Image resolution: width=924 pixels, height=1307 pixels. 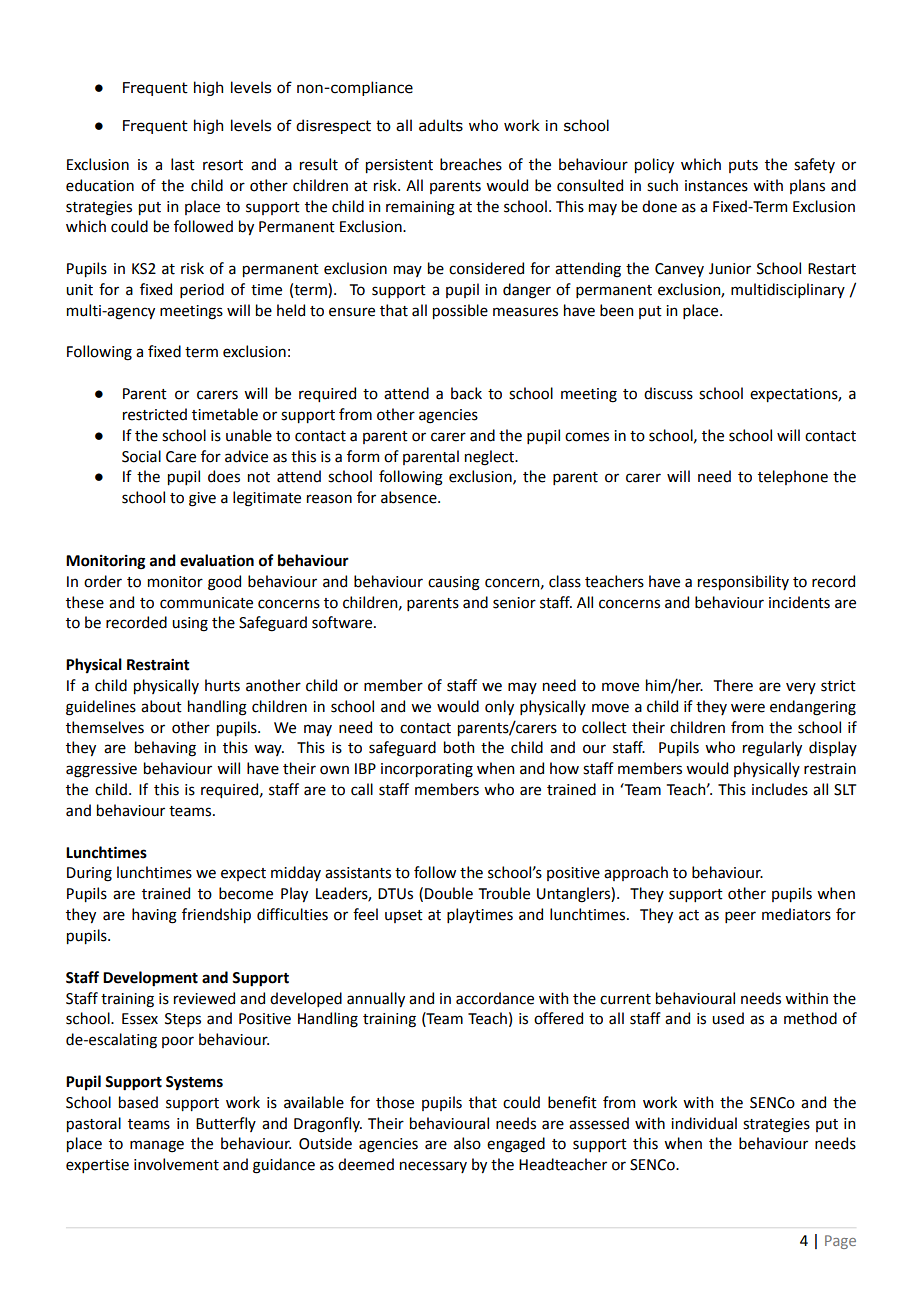 What do you see at coordinates (141, 456) in the screenshot?
I see `Social` at bounding box center [141, 456].
